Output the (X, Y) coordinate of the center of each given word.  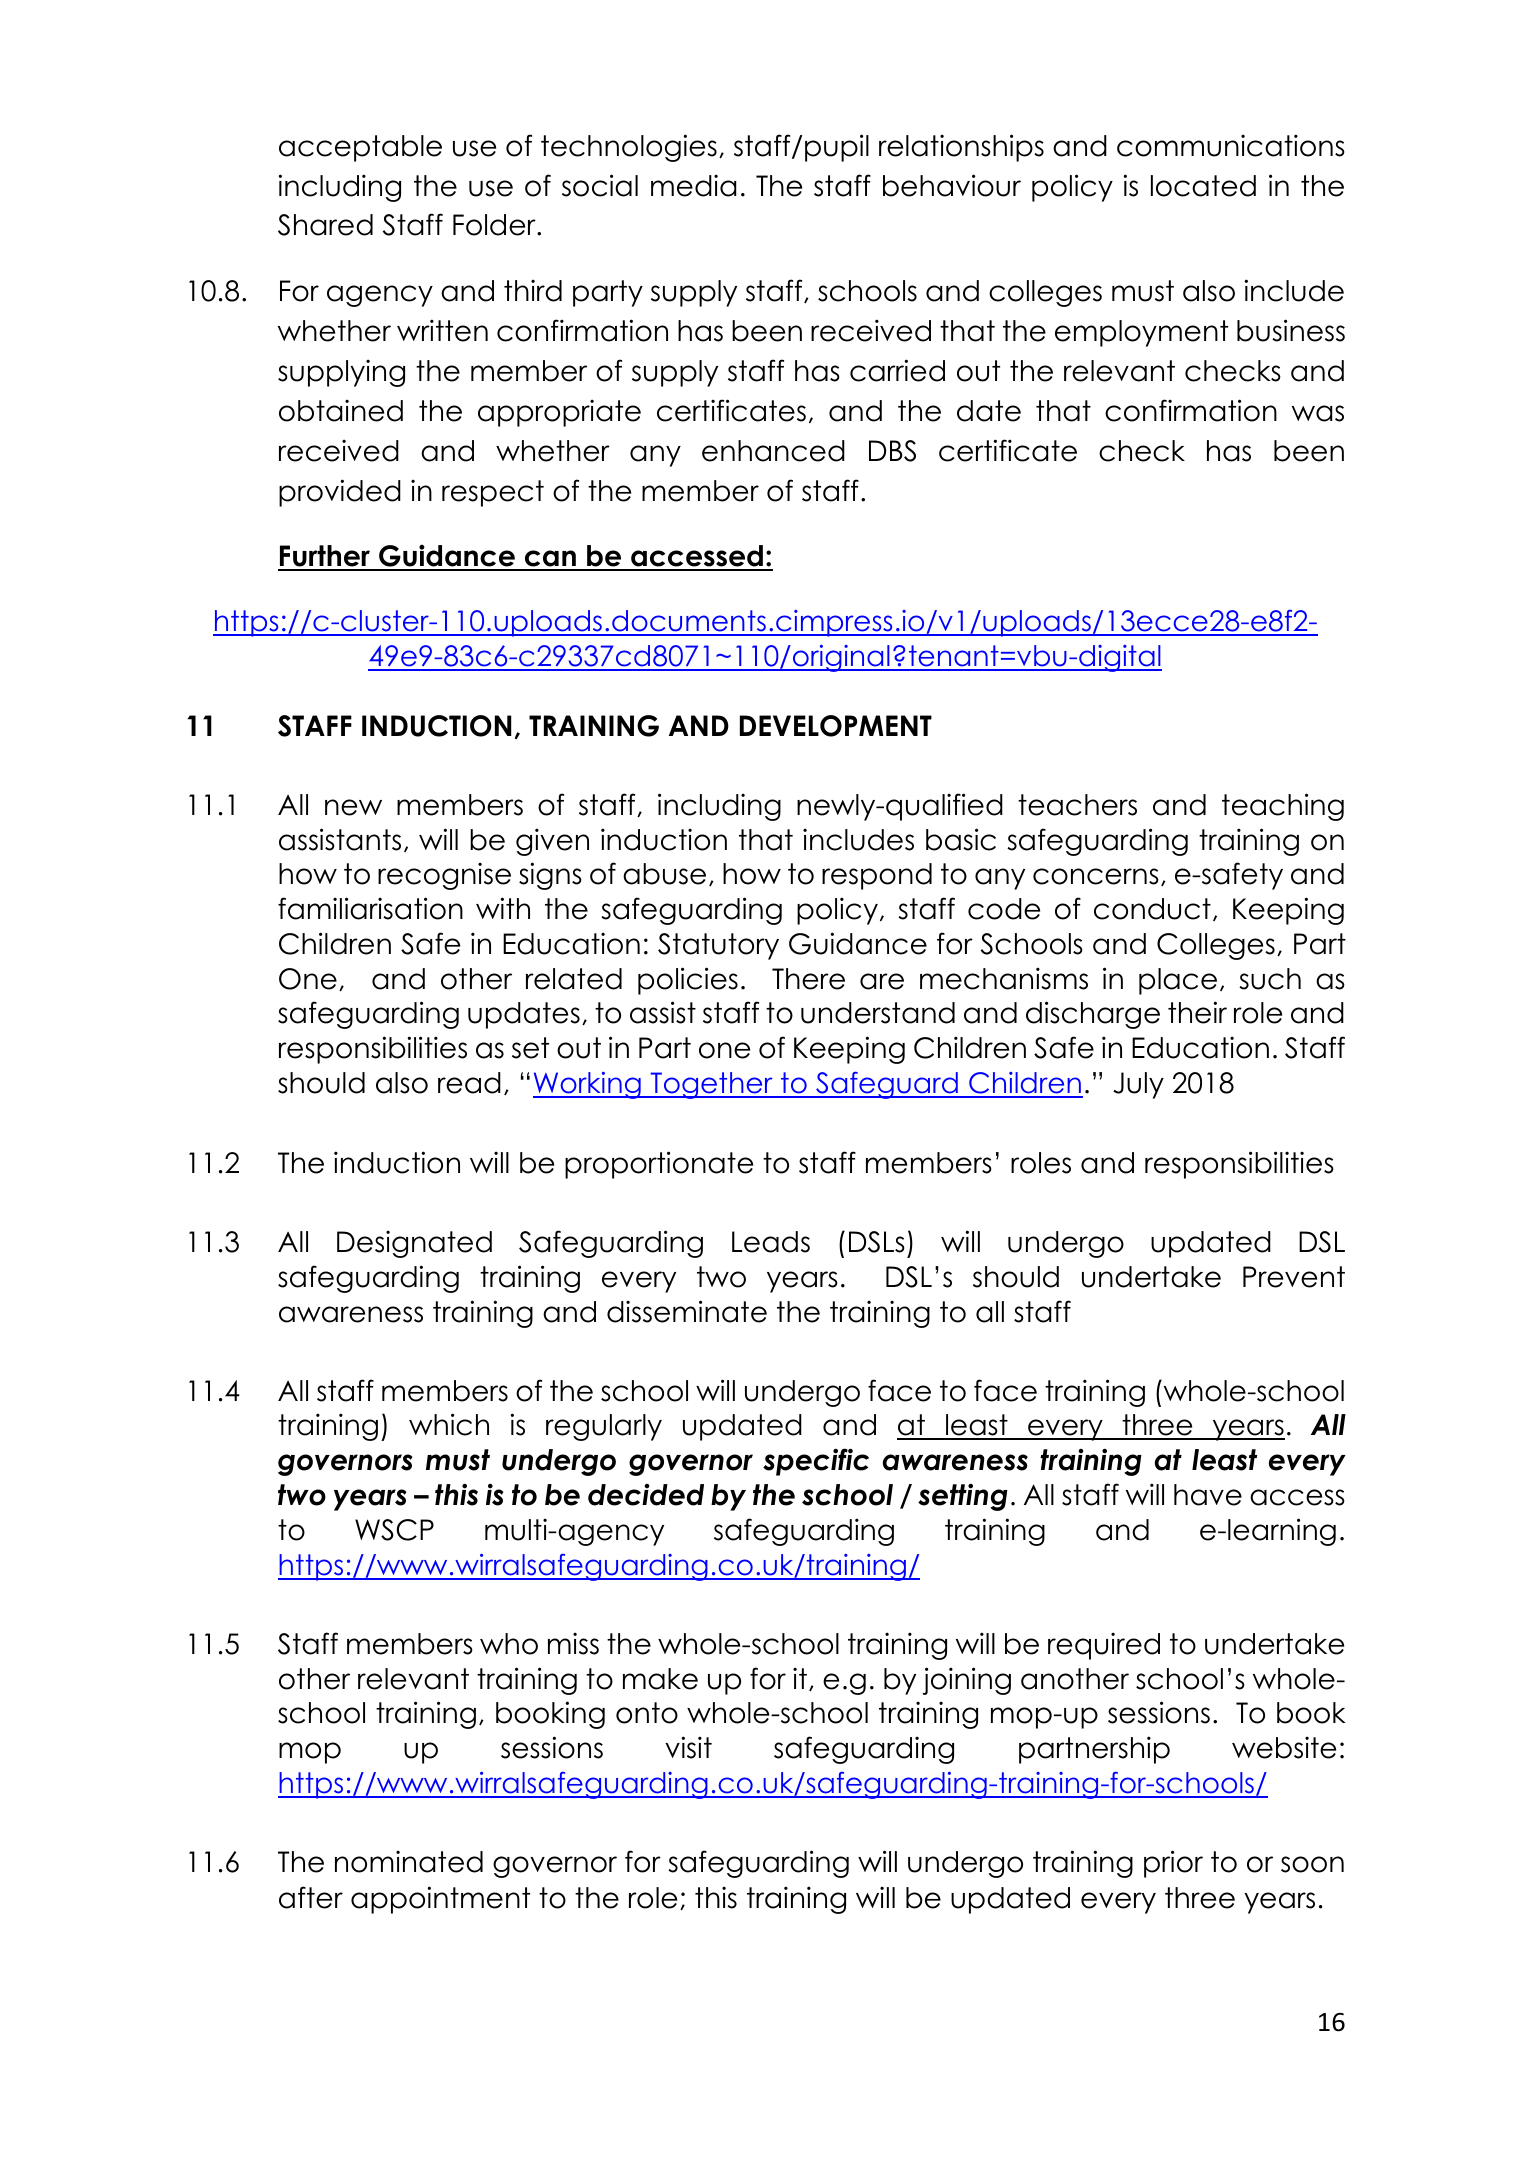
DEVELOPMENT (836, 726)
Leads (771, 1242)
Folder (495, 225)
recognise (444, 876)
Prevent (1294, 1277)
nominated (409, 1861)
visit (688, 1747)
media (693, 185)
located (1203, 186)
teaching (1283, 807)
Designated (414, 1244)
